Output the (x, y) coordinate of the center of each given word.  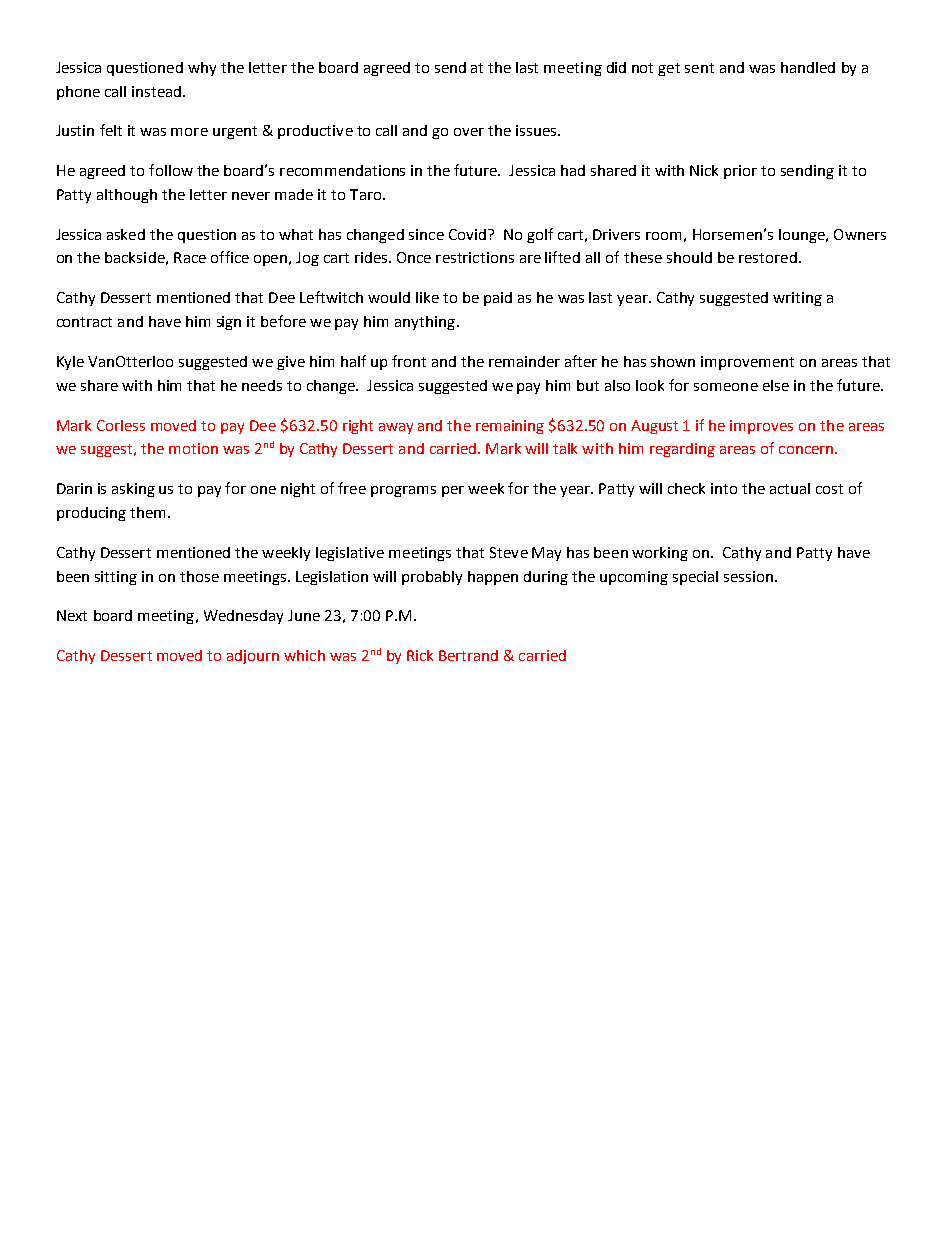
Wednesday (243, 617)
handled (808, 67)
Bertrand (468, 655)
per (453, 491)
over (469, 132)
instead (156, 91)
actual (790, 488)
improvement (747, 363)
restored (768, 257)
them (147, 512)
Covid (467, 234)
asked (126, 234)
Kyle (70, 363)
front (409, 361)
